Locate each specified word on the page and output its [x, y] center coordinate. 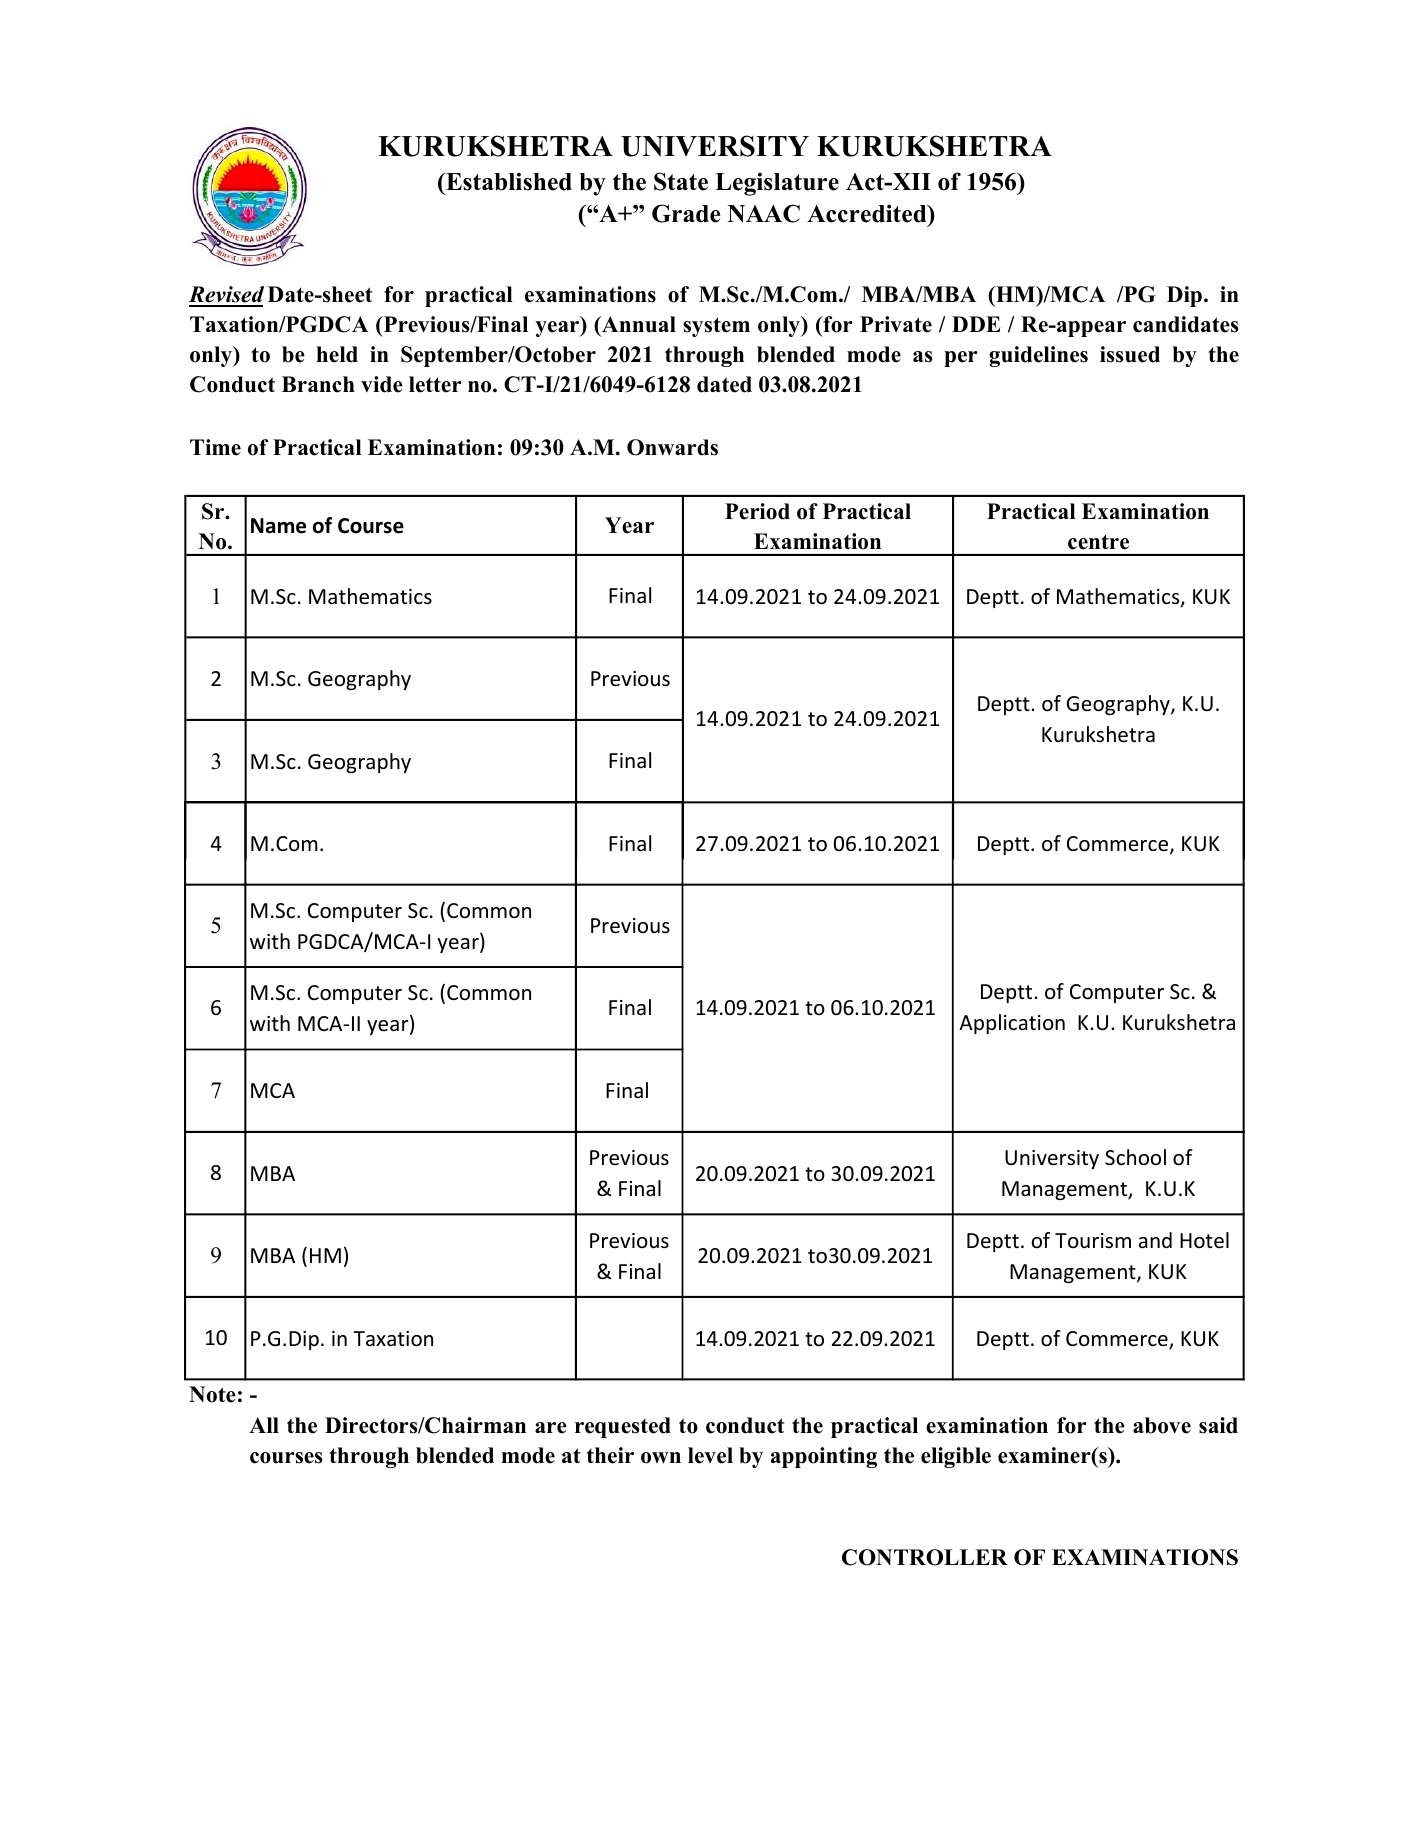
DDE [976, 324]
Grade [686, 213]
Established [508, 181]
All [264, 1425]
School [1135, 1157]
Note [212, 1394]
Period [757, 511]
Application [1012, 1024]
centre [1098, 542]
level [710, 1455]
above [1162, 1425]
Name [278, 526]
